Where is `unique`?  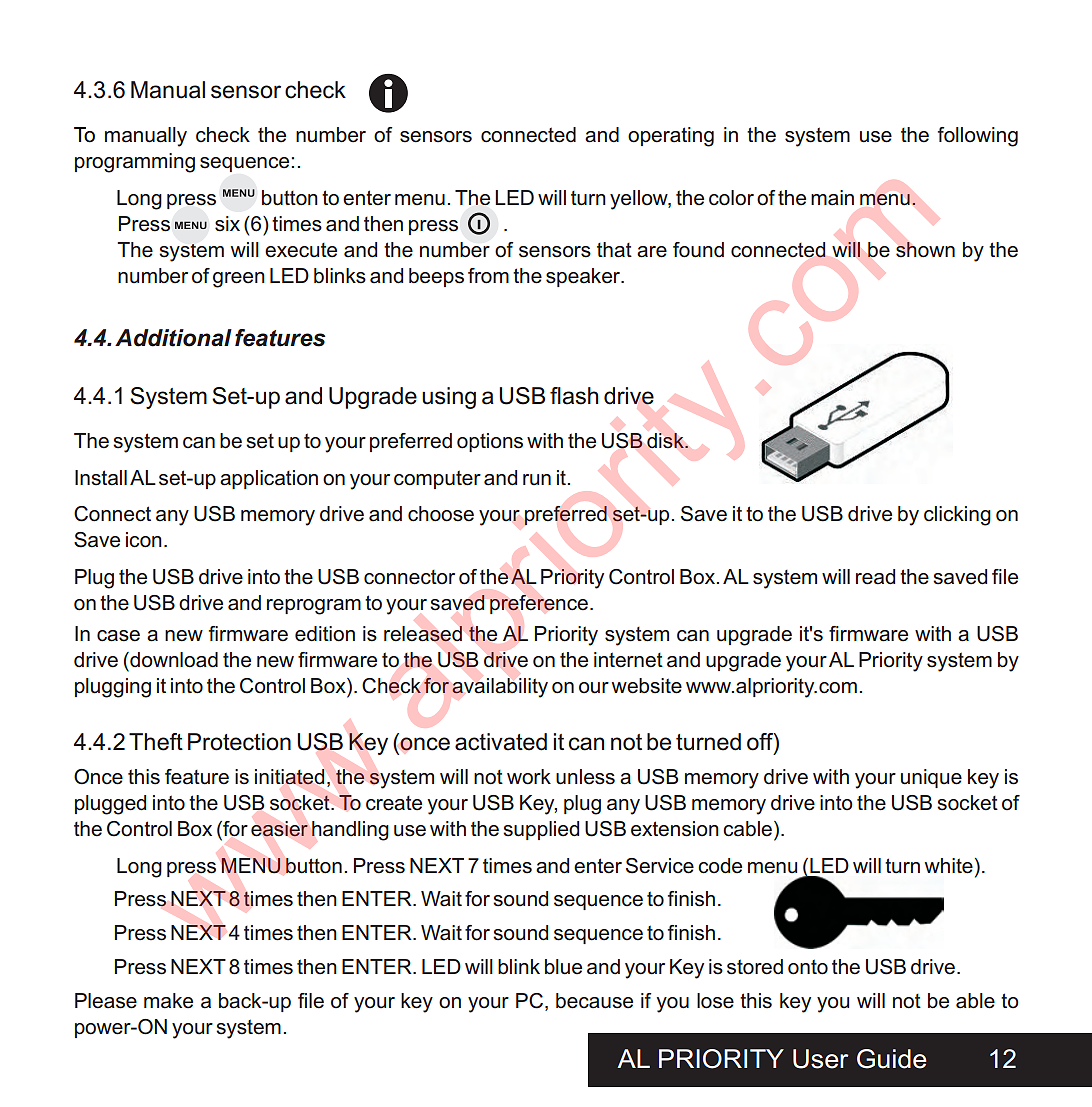
unique is located at coordinates (931, 778).
